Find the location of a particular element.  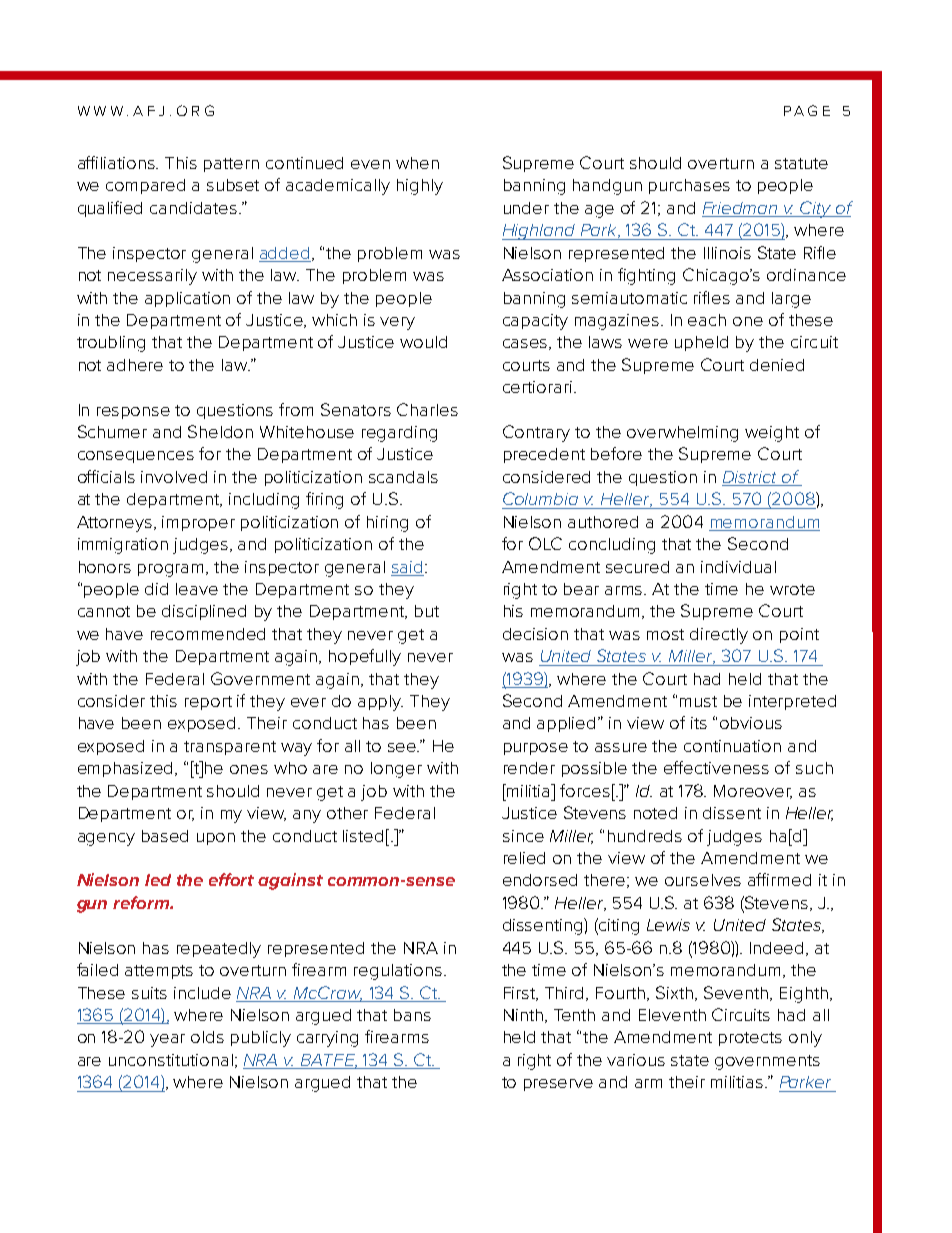

unconstitutional is located at coordinates (171, 1060).
